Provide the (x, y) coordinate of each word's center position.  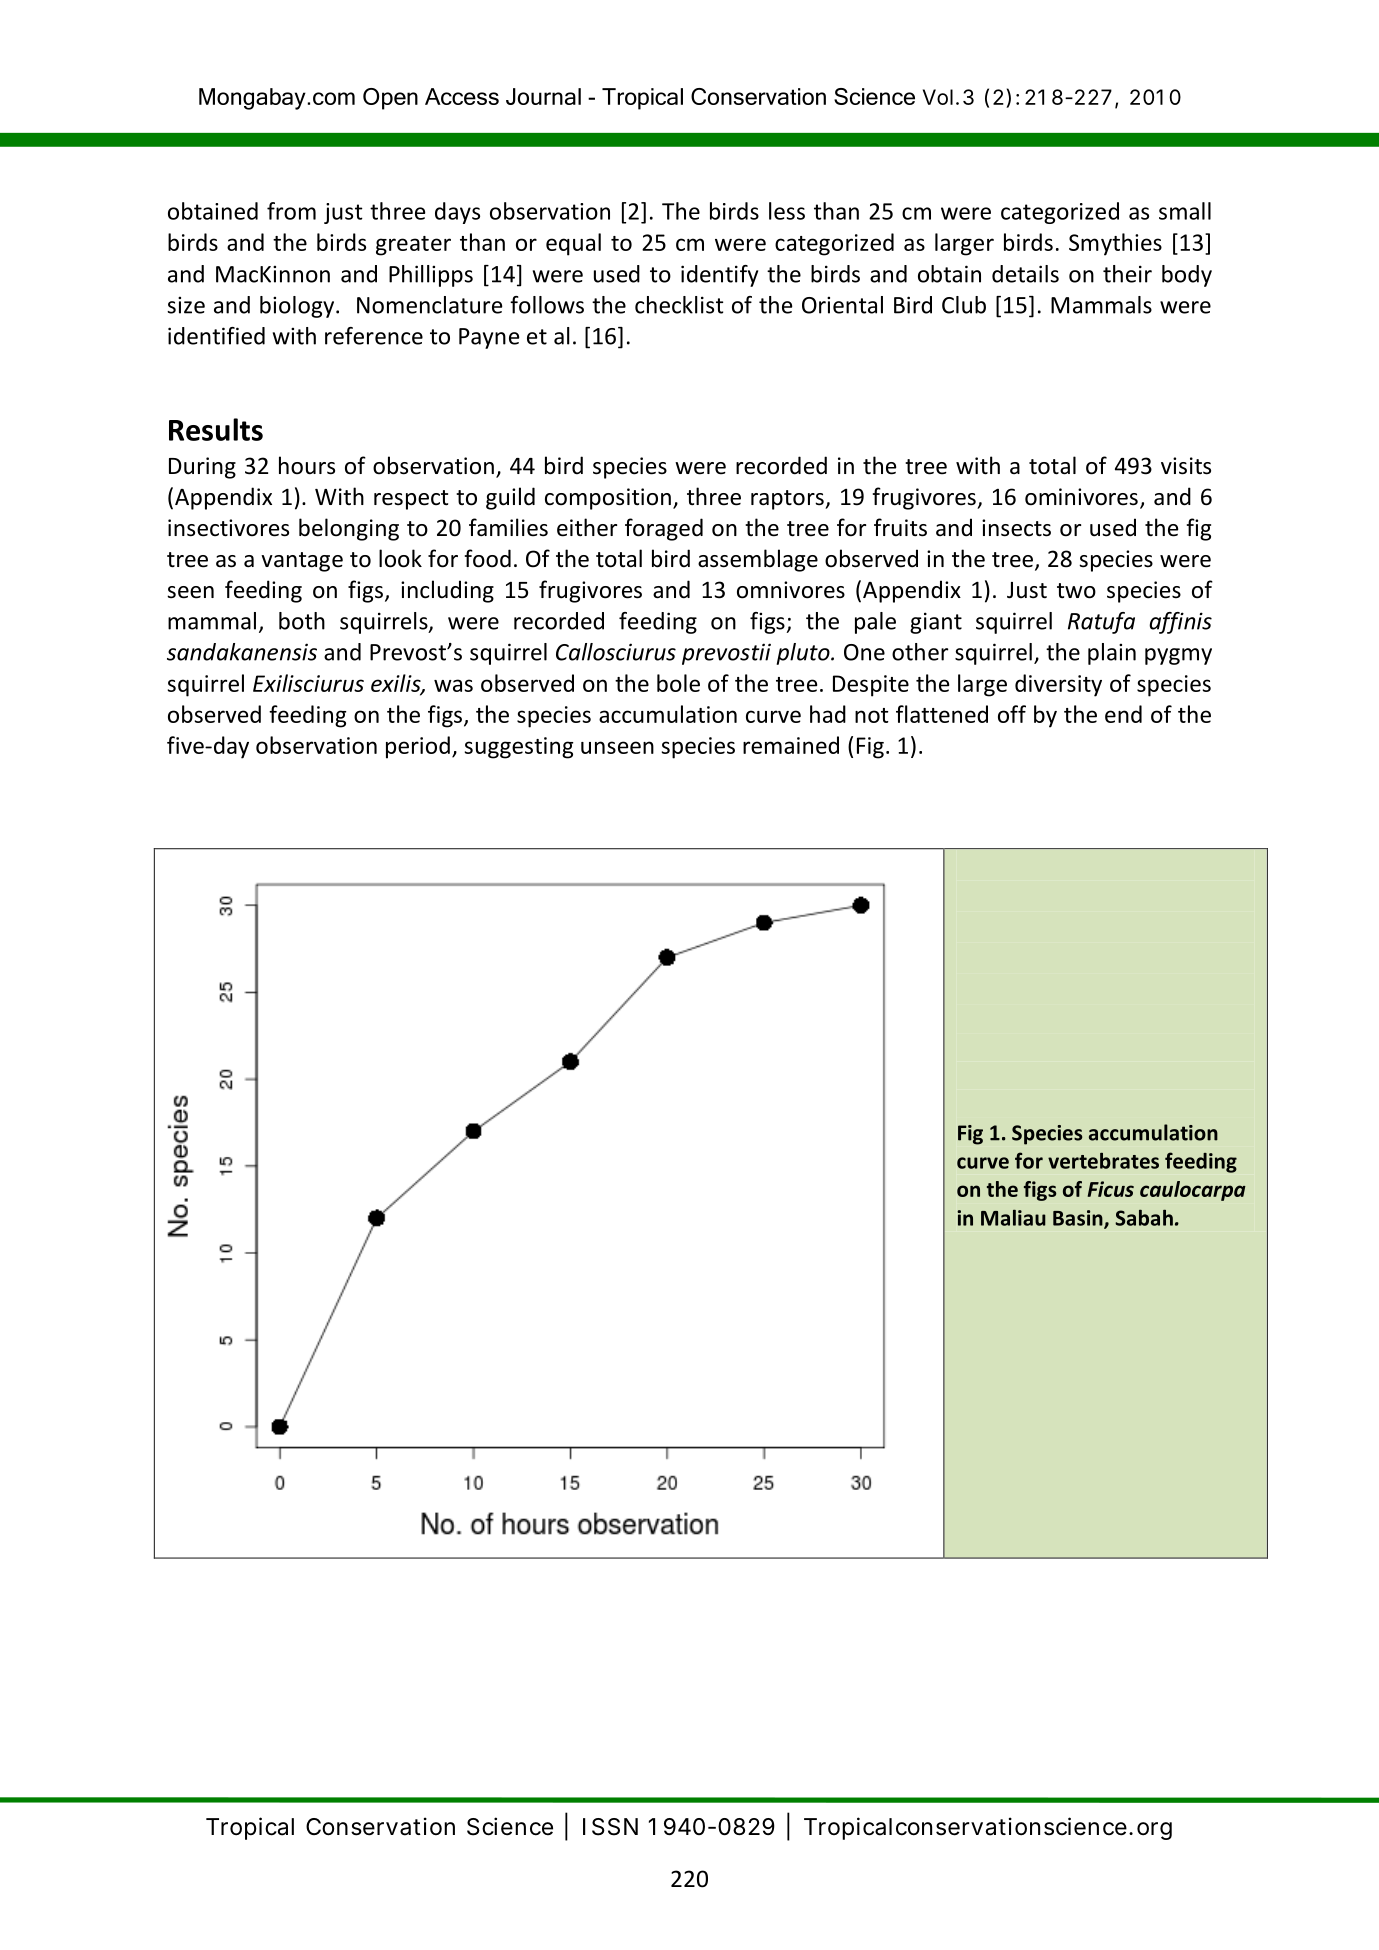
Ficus (1111, 1189)
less (787, 211)
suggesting (519, 748)
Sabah (1144, 1217)
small (1185, 211)
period (418, 747)
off (1012, 714)
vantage (302, 562)
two (1076, 591)
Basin (1079, 1219)
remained (791, 745)
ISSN (610, 1827)
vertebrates (1103, 1160)
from (291, 211)
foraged (664, 529)
